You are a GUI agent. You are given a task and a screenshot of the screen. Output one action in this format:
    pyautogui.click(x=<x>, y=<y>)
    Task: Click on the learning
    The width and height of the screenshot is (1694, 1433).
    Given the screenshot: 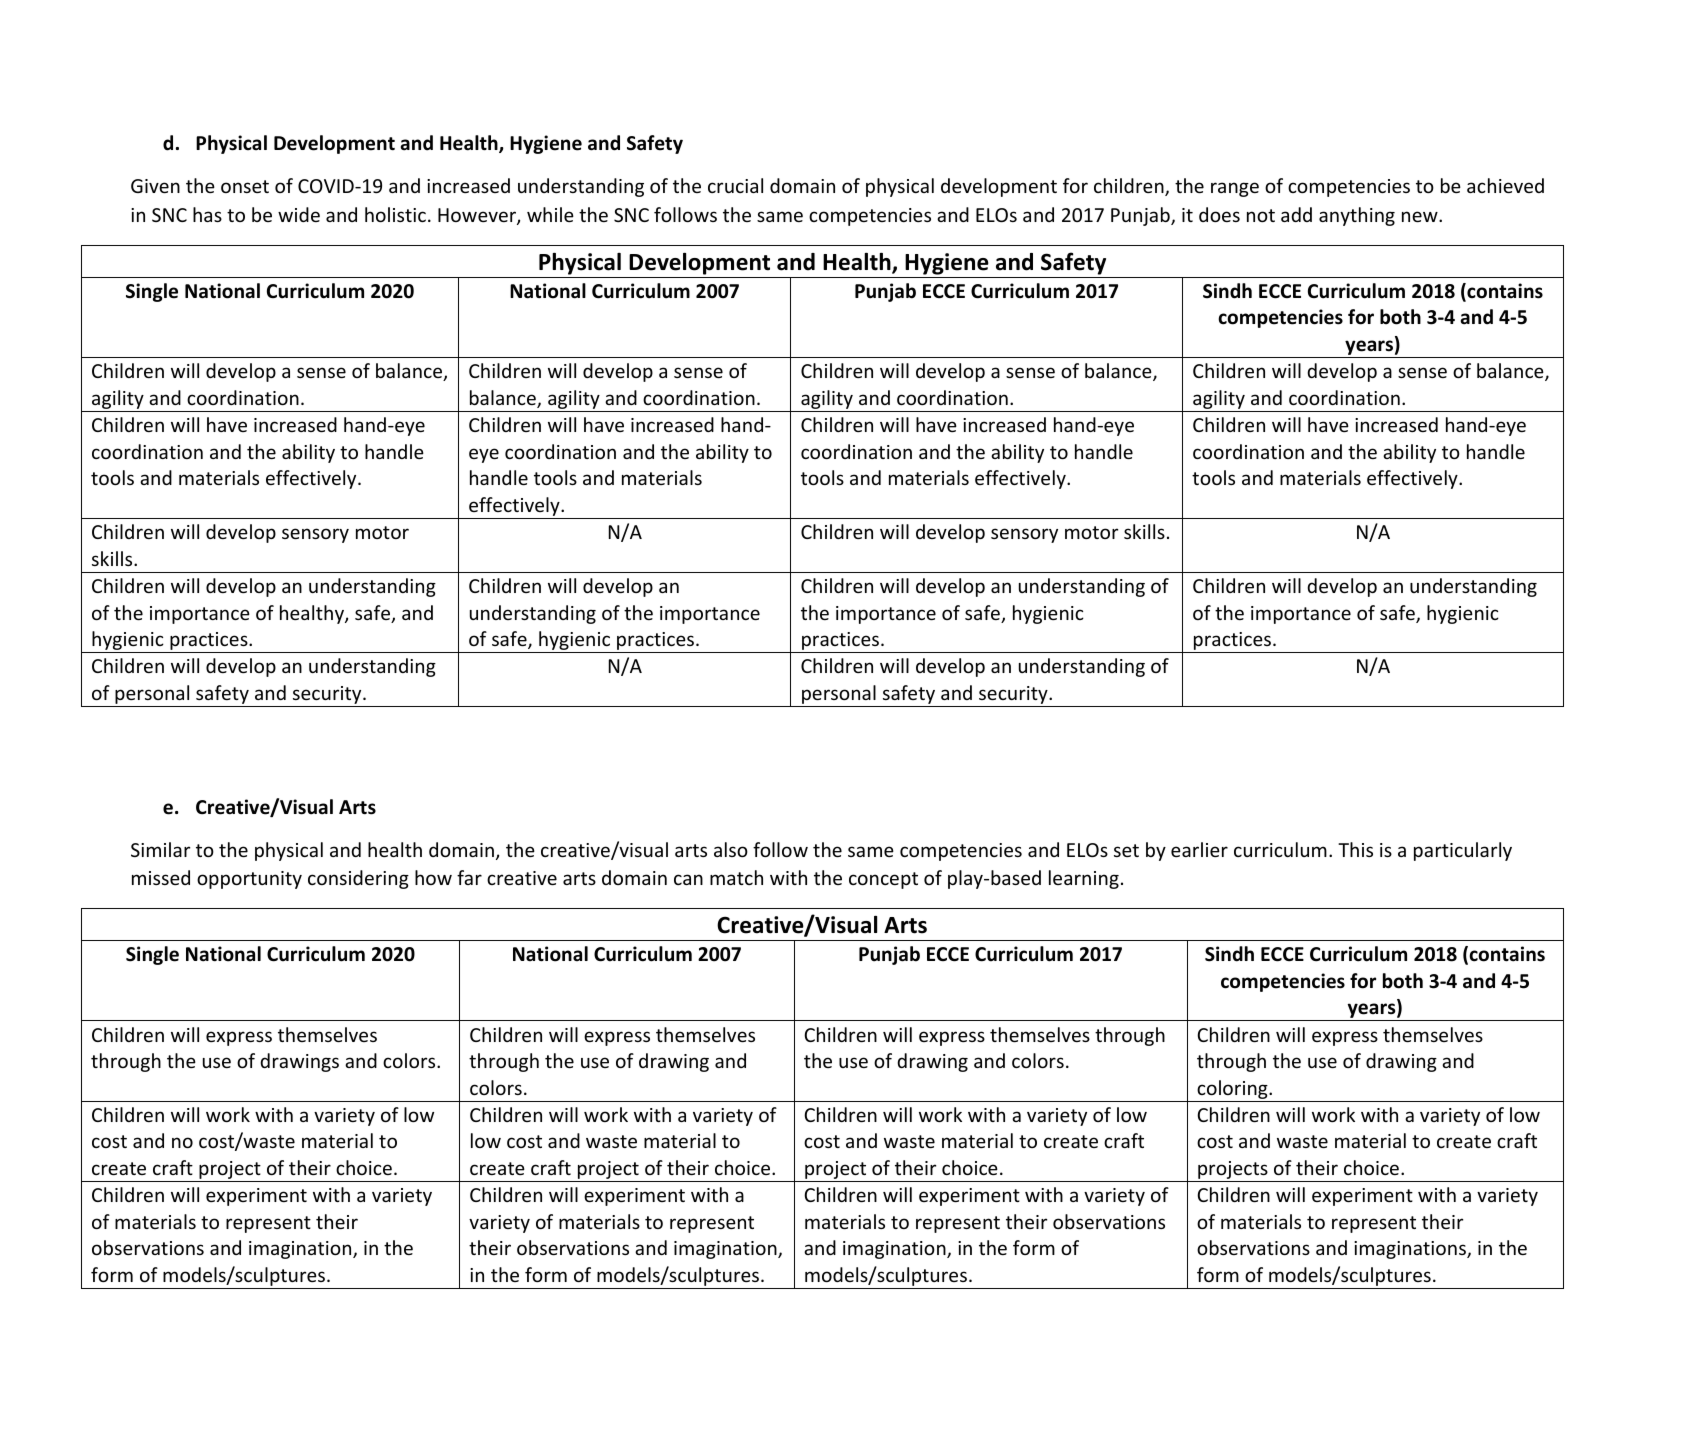 What is the action you would take?
    pyautogui.click(x=1084, y=879)
